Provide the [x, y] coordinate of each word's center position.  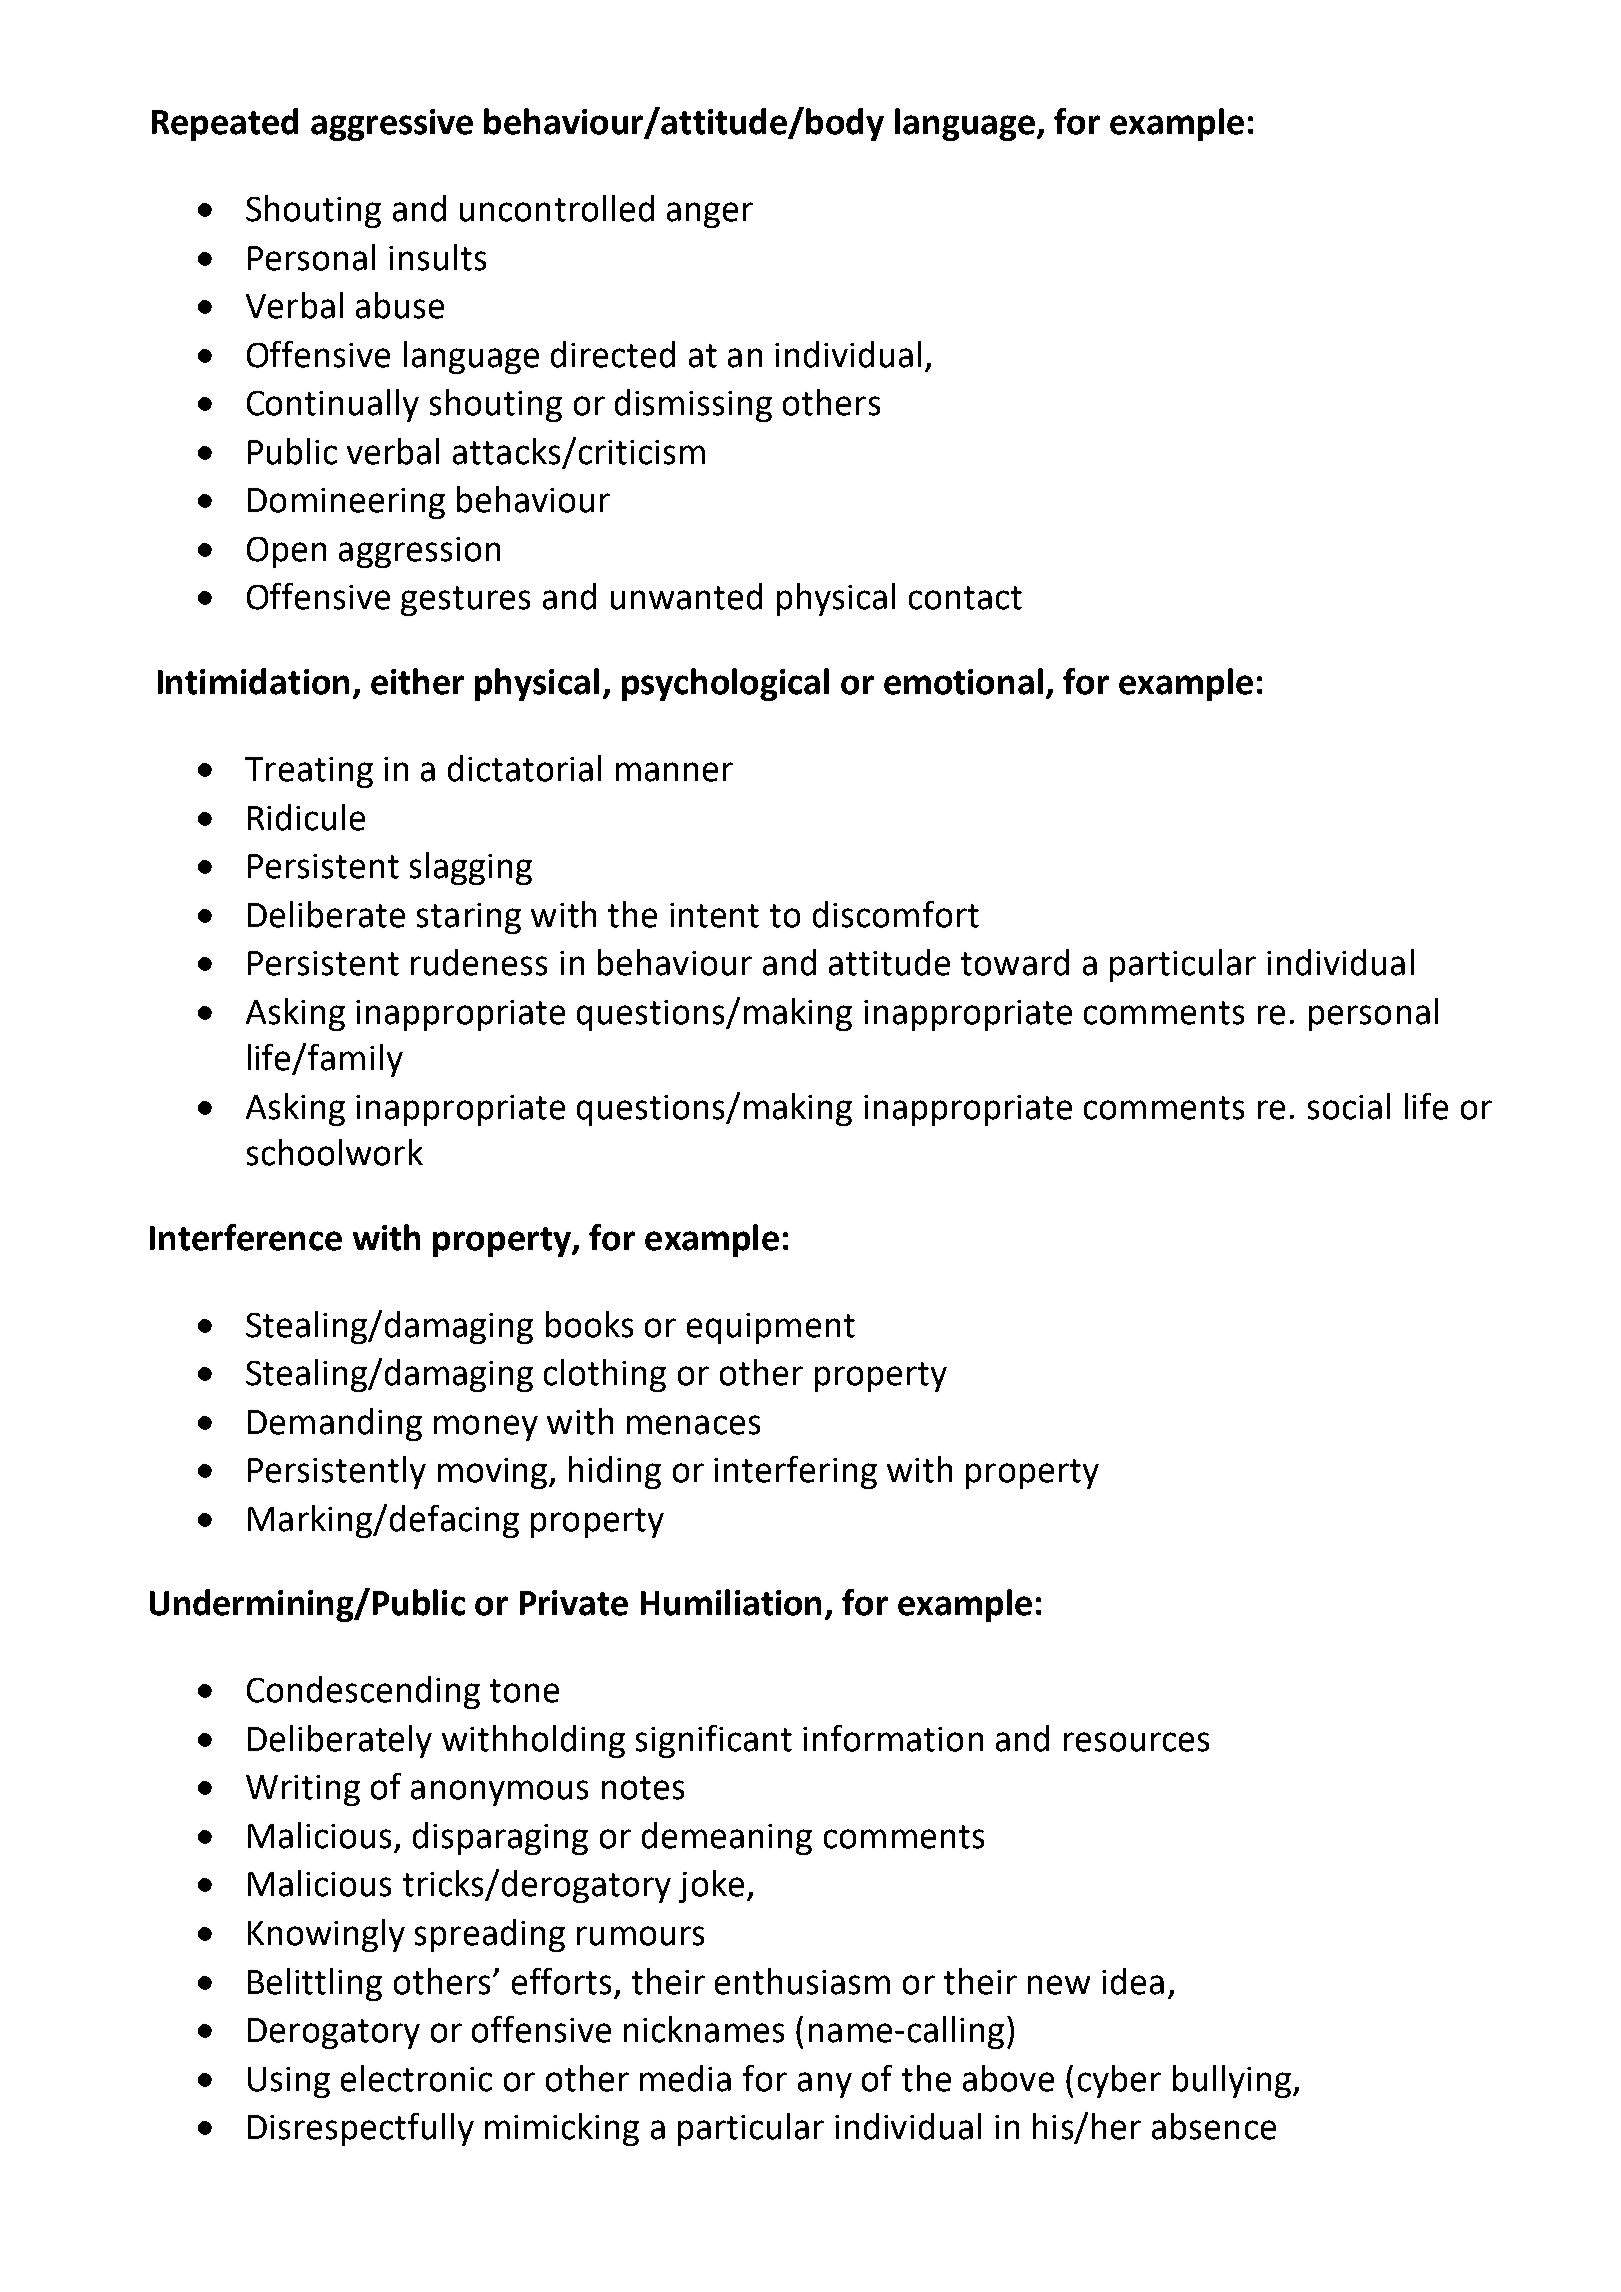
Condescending [363, 1692]
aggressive [392, 125]
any [825, 2085]
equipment [771, 1328]
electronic [416, 2078]
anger [710, 215]
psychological [725, 684]
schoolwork [335, 1152]
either [417, 681]
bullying [1232, 2081]
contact [965, 598]
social [1349, 1106]
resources [1136, 1742]
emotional [963, 681]
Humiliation [731, 1602]
